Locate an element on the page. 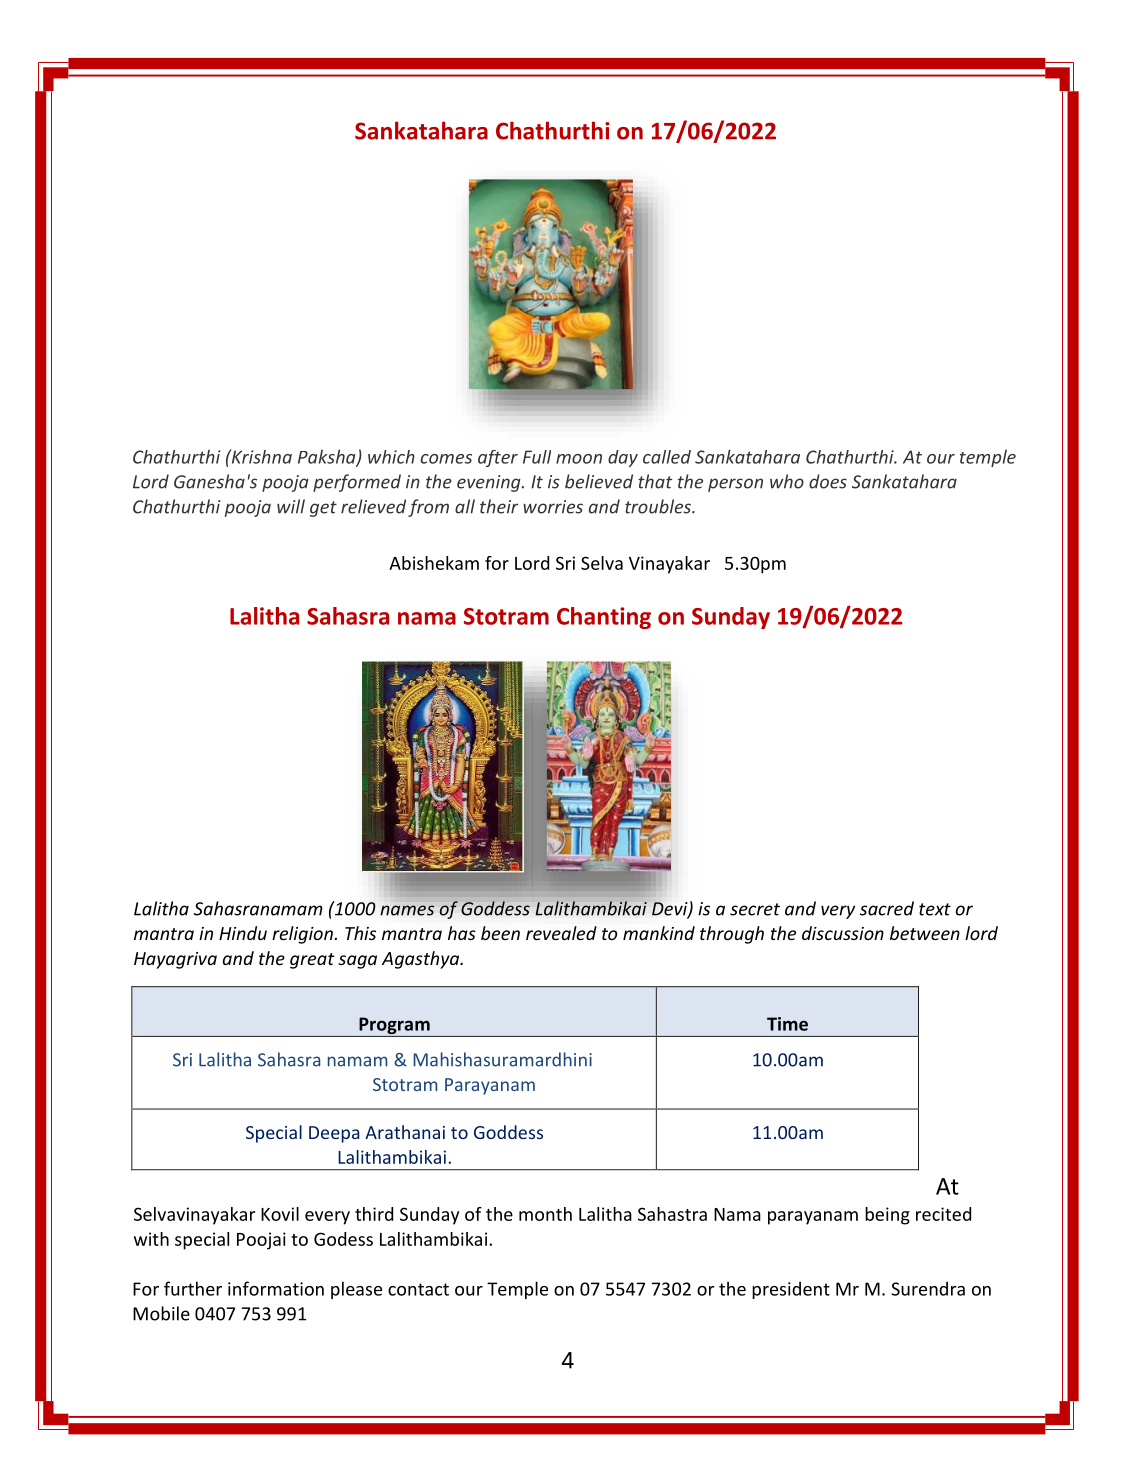  worries is located at coordinates (553, 507).
